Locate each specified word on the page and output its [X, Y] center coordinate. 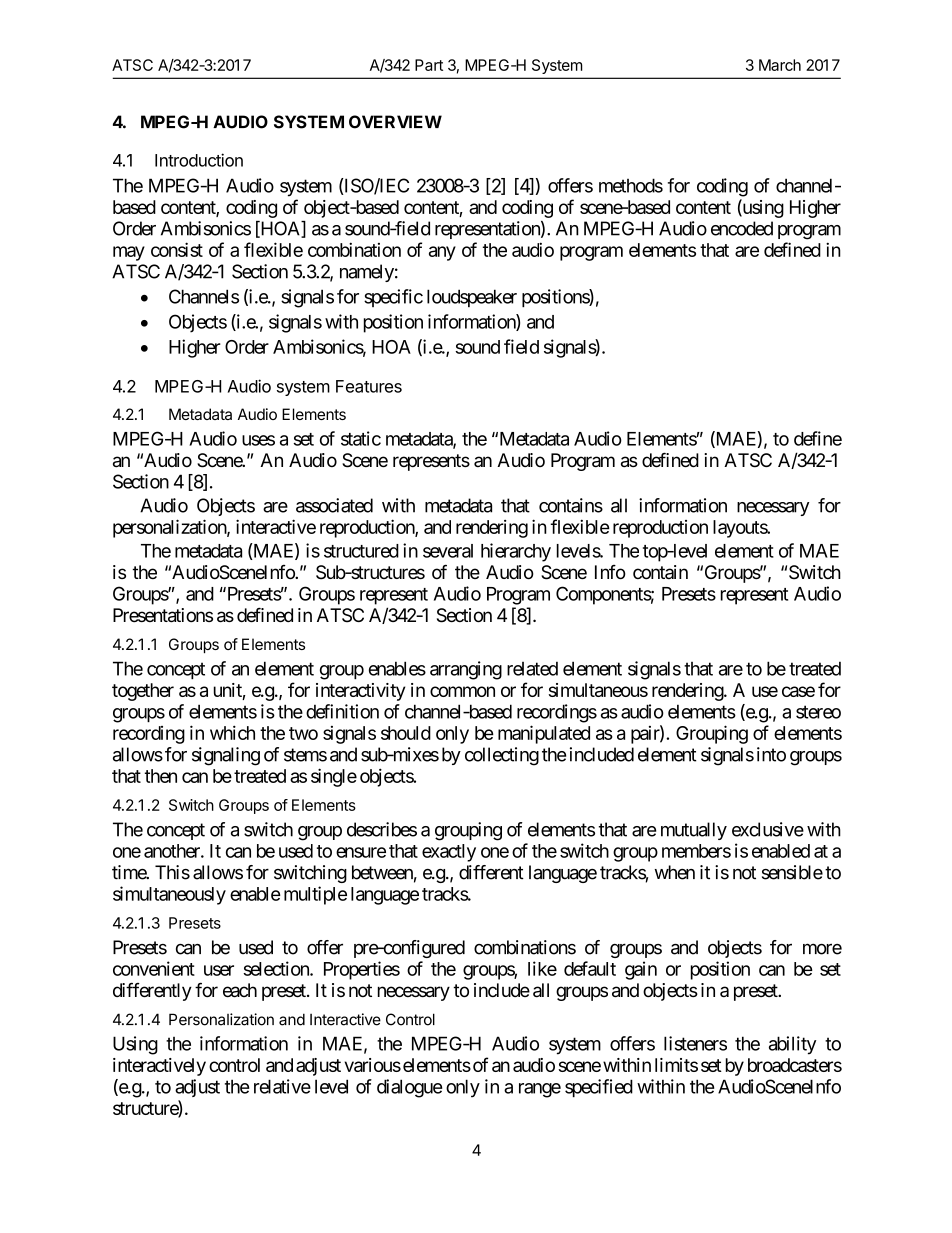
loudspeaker [472, 298]
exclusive [768, 829]
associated [334, 505]
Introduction [199, 160]
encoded [742, 228]
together [143, 692]
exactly [449, 853]
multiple [315, 895]
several [448, 551]
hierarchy [516, 552]
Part [429, 65]
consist [177, 249]
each [240, 990]
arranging [466, 670]
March [780, 65]
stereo [818, 712]
